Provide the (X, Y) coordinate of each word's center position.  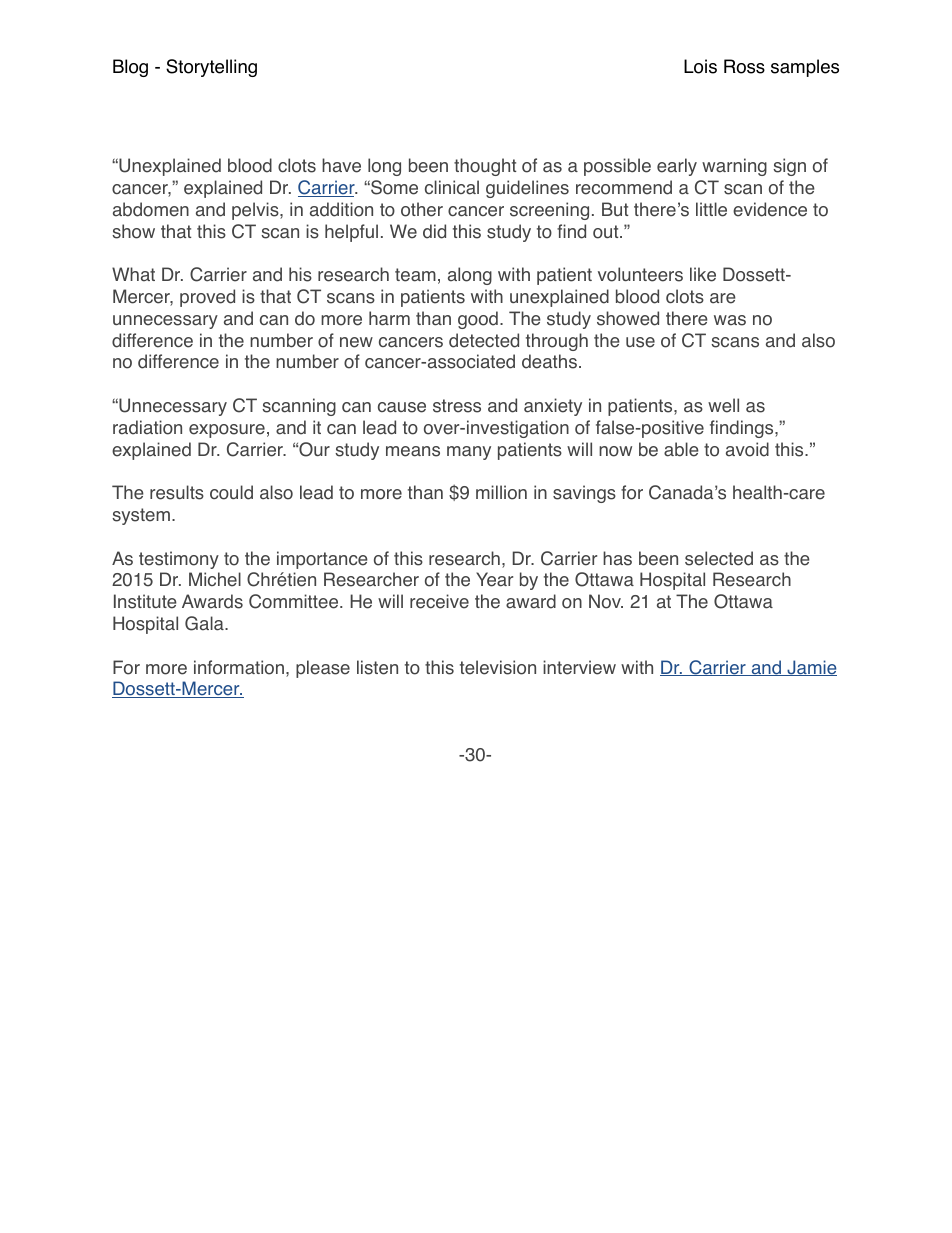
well (723, 405)
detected (484, 340)
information (239, 667)
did (434, 231)
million (501, 492)
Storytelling (211, 68)
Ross (744, 66)
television (498, 667)
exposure (227, 431)
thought (485, 167)
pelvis (256, 211)
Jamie (811, 668)
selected (719, 558)
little (711, 209)
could (231, 492)
